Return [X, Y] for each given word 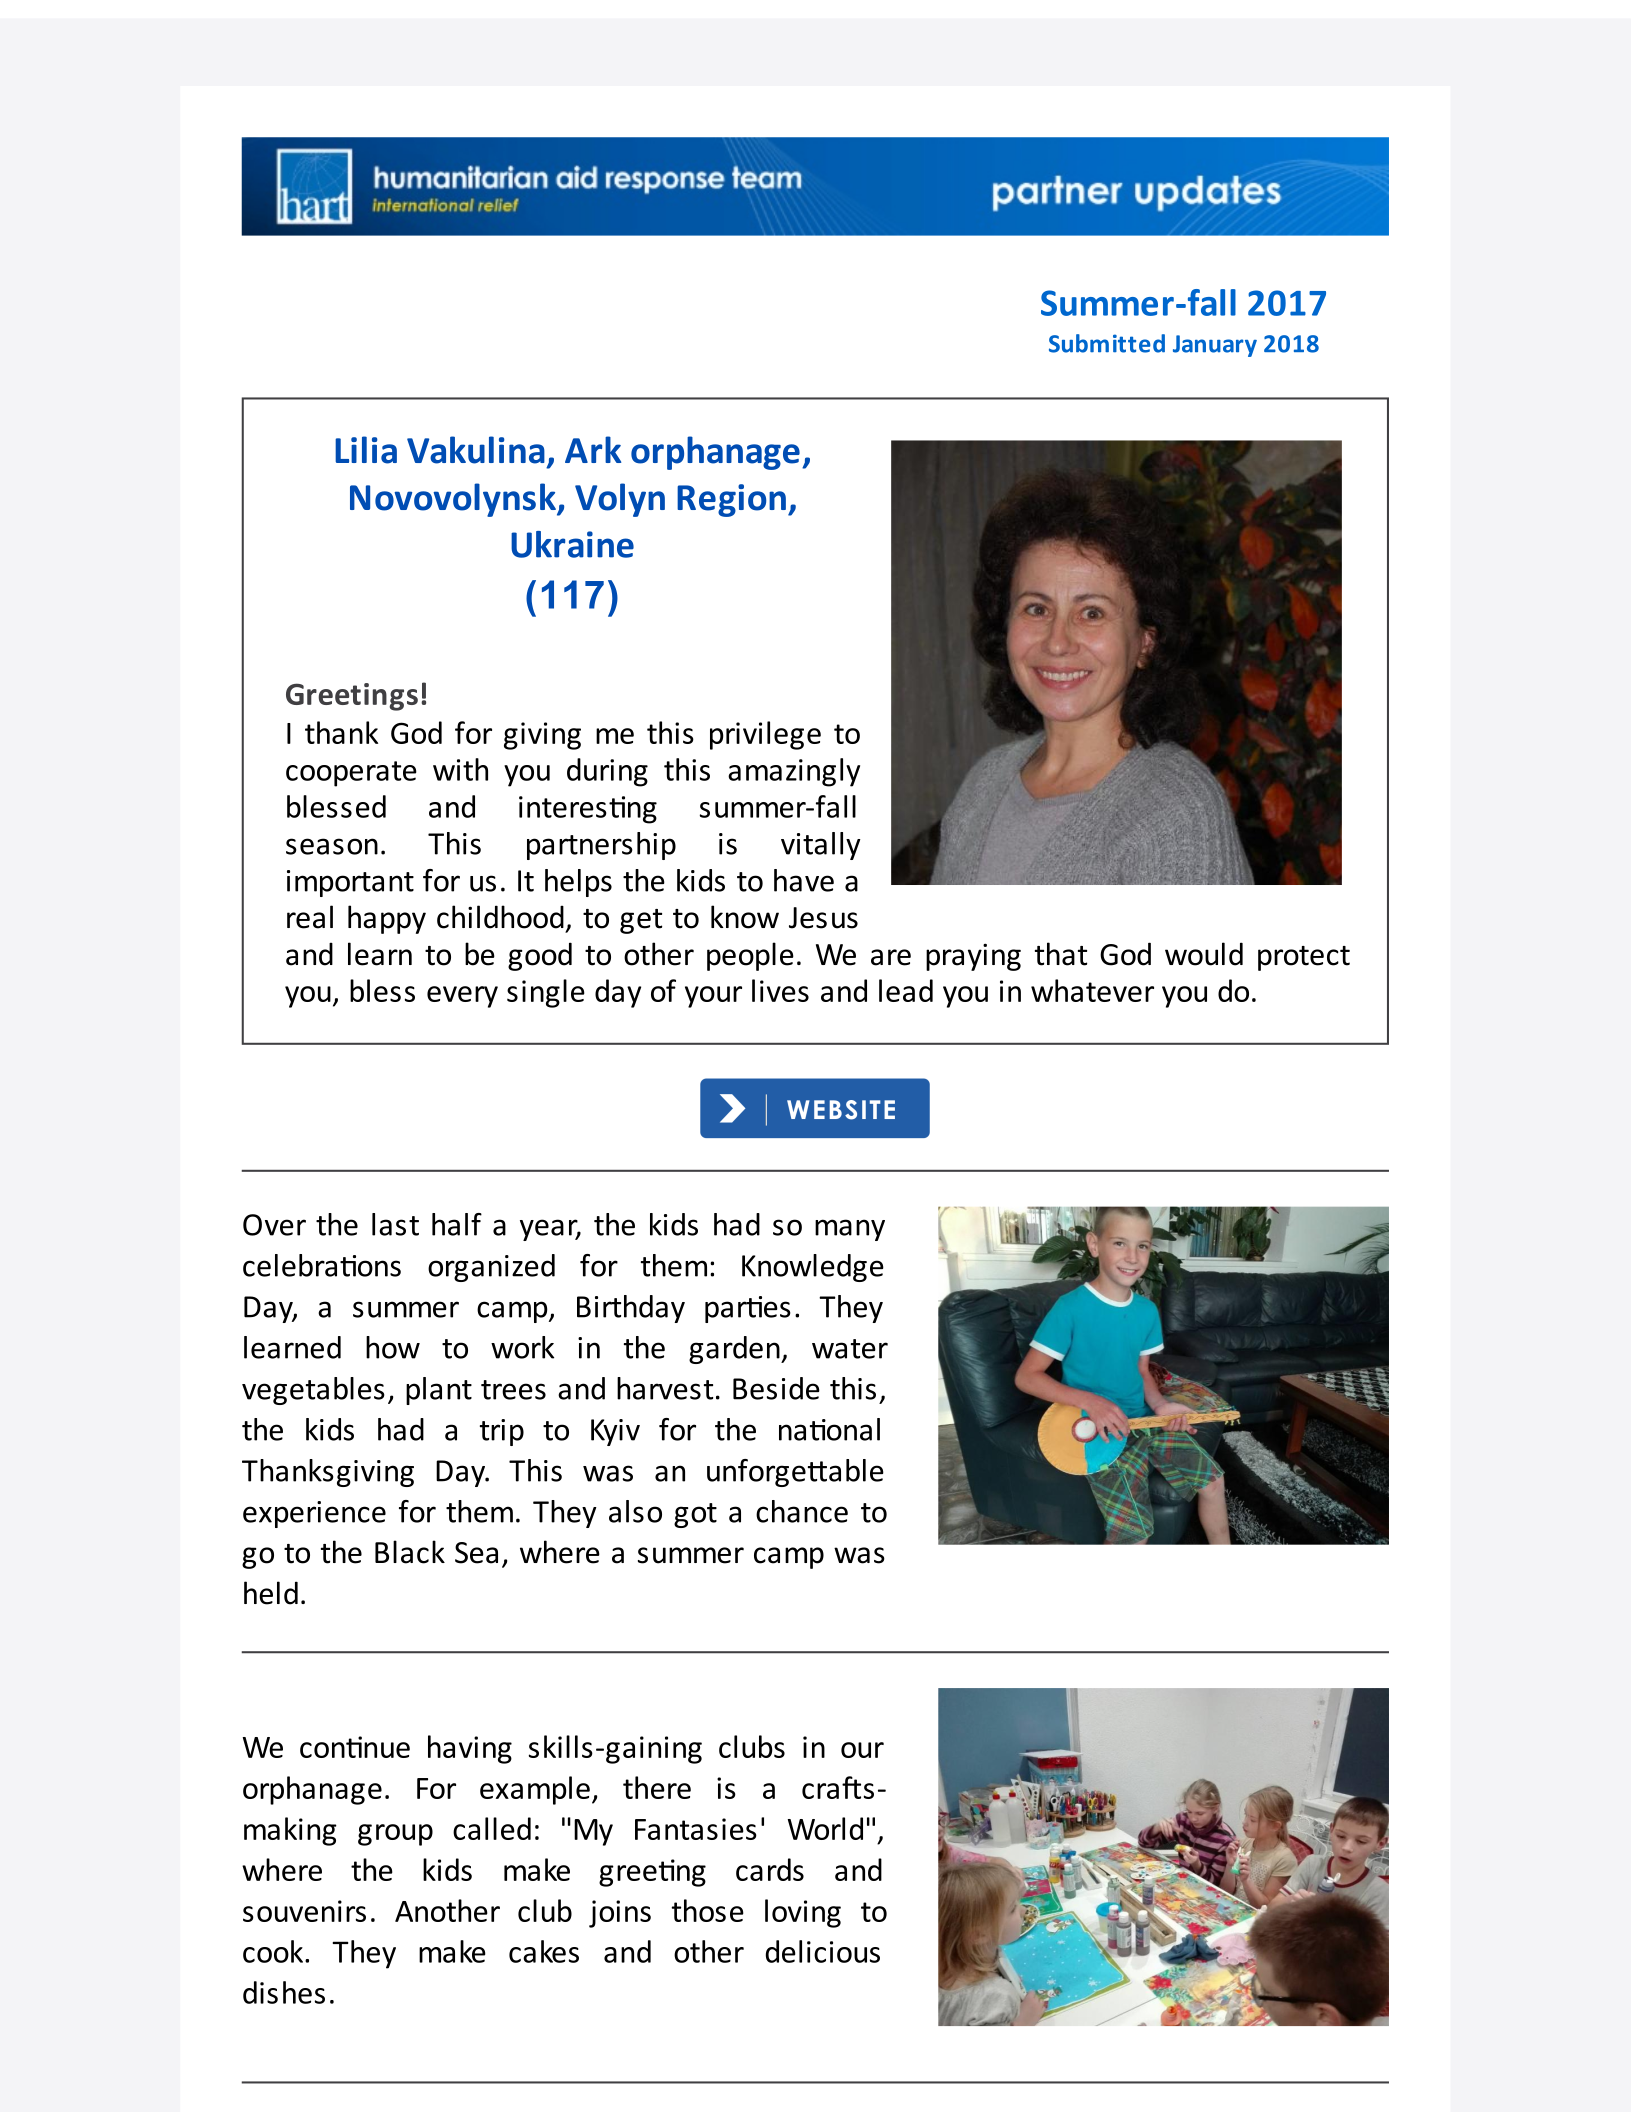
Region [731, 500]
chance [802, 1511]
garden [735, 1350]
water [850, 1349]
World [825, 1828]
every [462, 997]
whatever [1092, 990]
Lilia [366, 450]
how [393, 1347]
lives [780, 990]
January [1215, 346]
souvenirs [304, 1911]
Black [410, 1552]
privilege [765, 735]
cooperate [351, 774]
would [1204, 954]
